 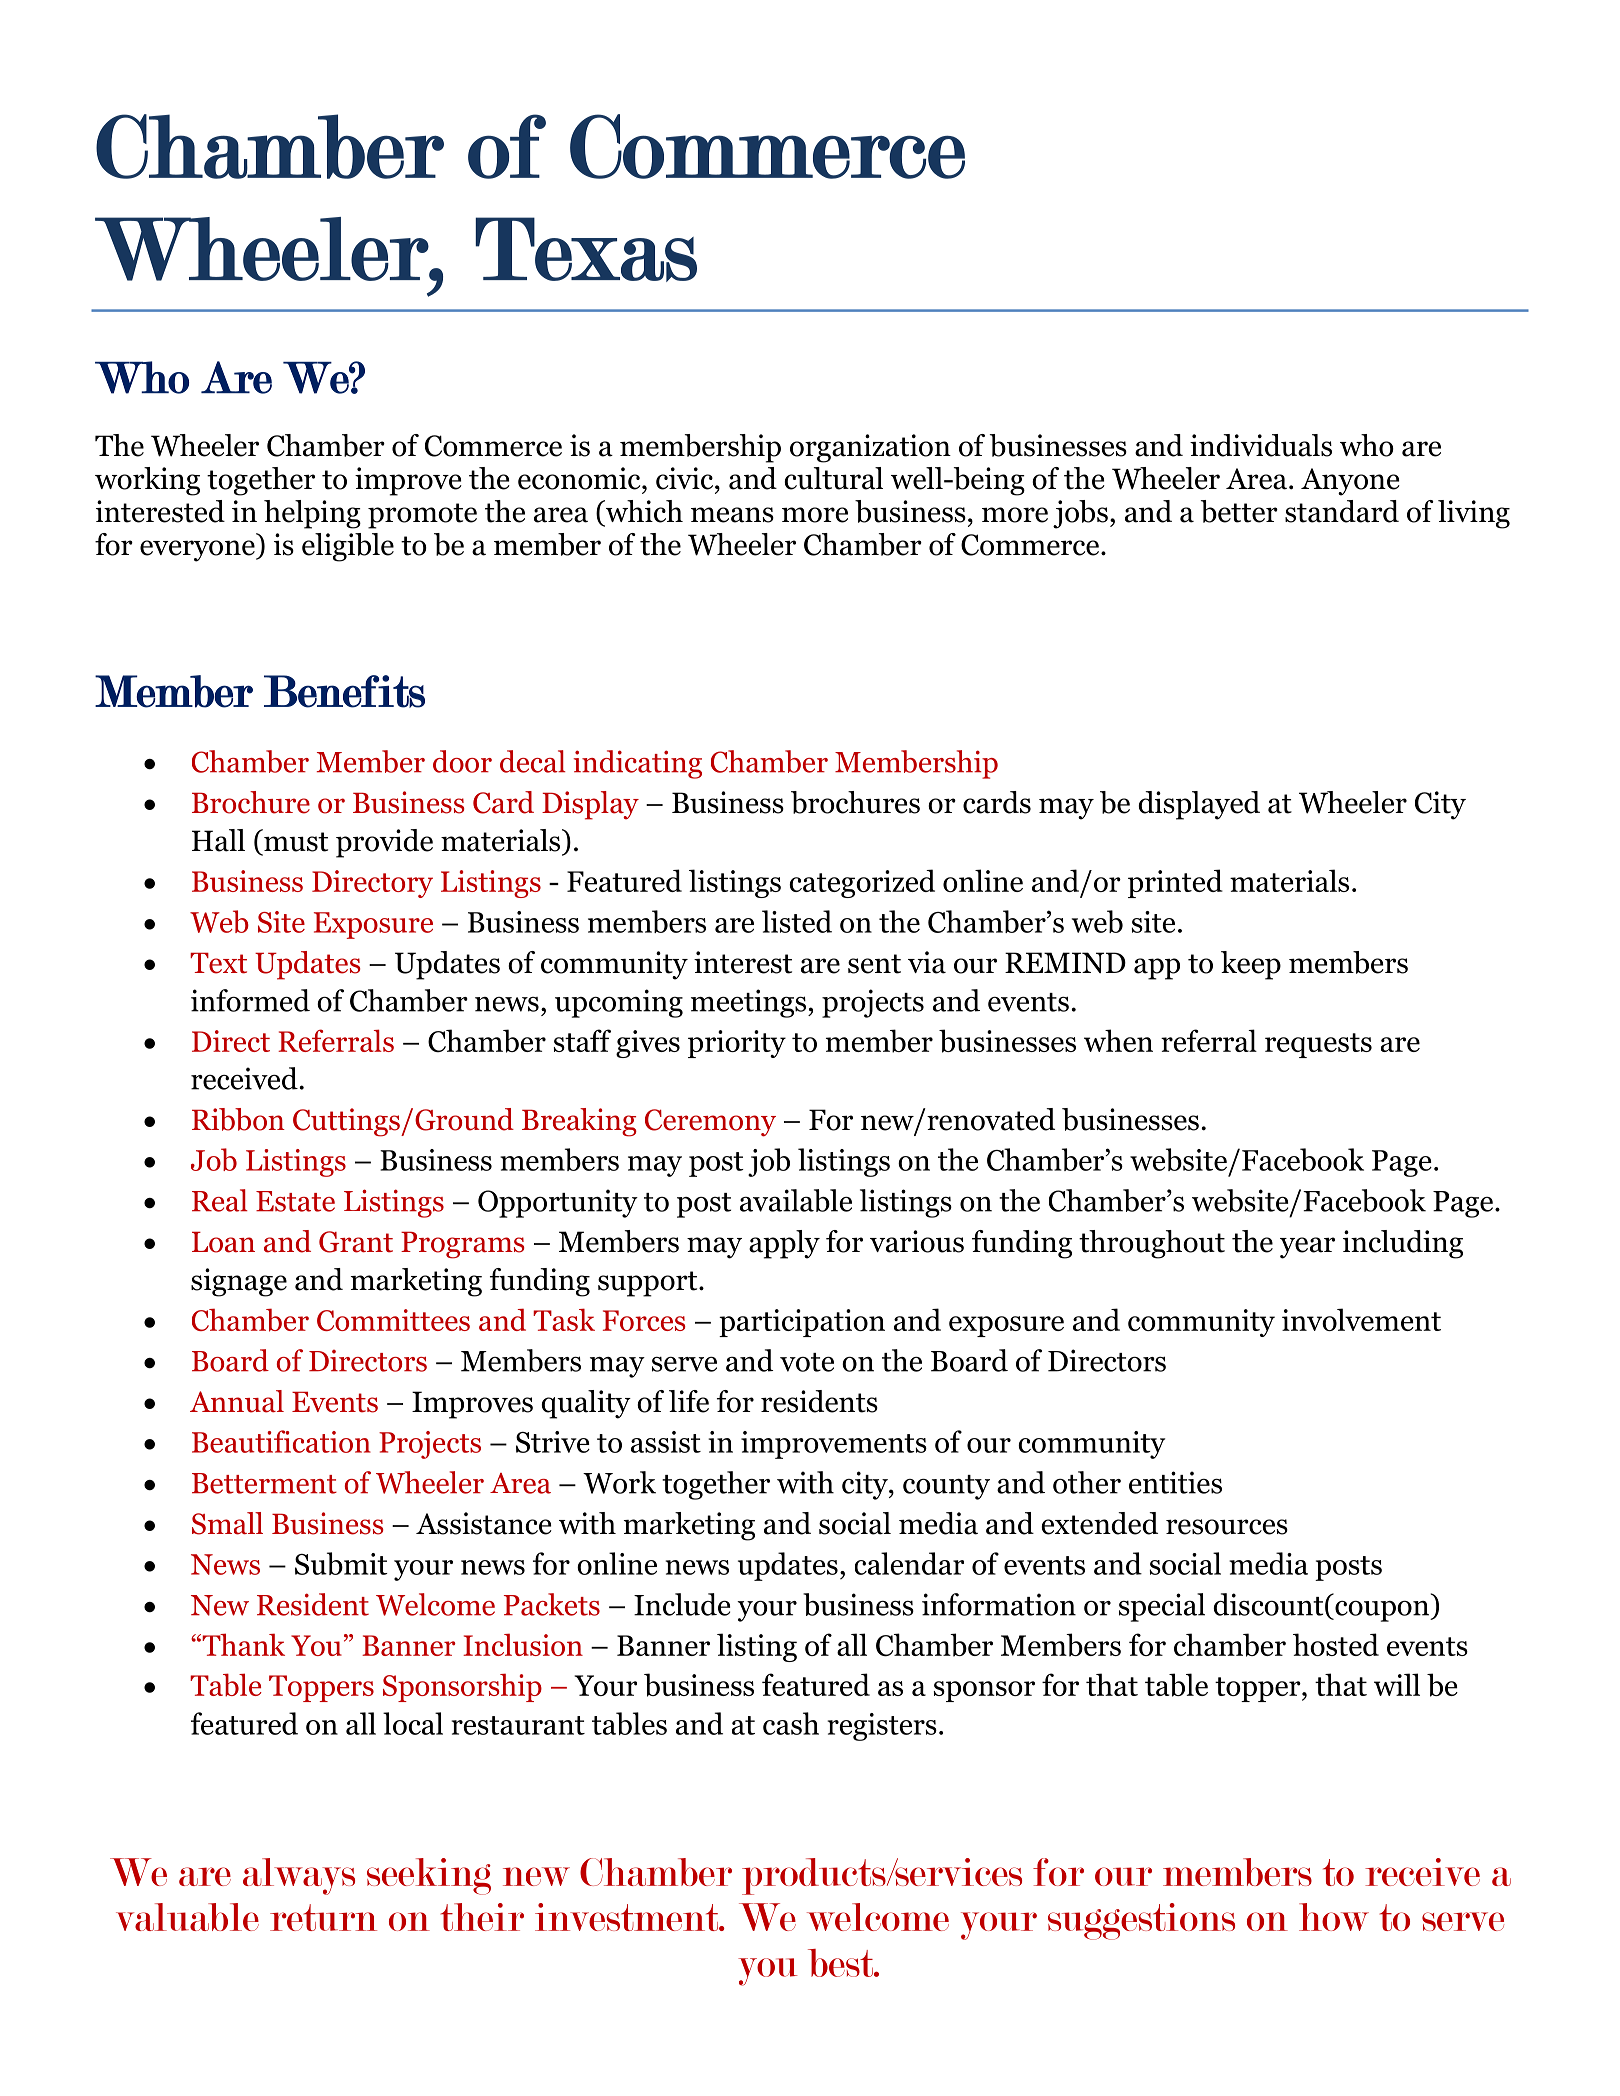 What do you see at coordinates (586, 249) in the screenshot?
I see `Texas` at bounding box center [586, 249].
